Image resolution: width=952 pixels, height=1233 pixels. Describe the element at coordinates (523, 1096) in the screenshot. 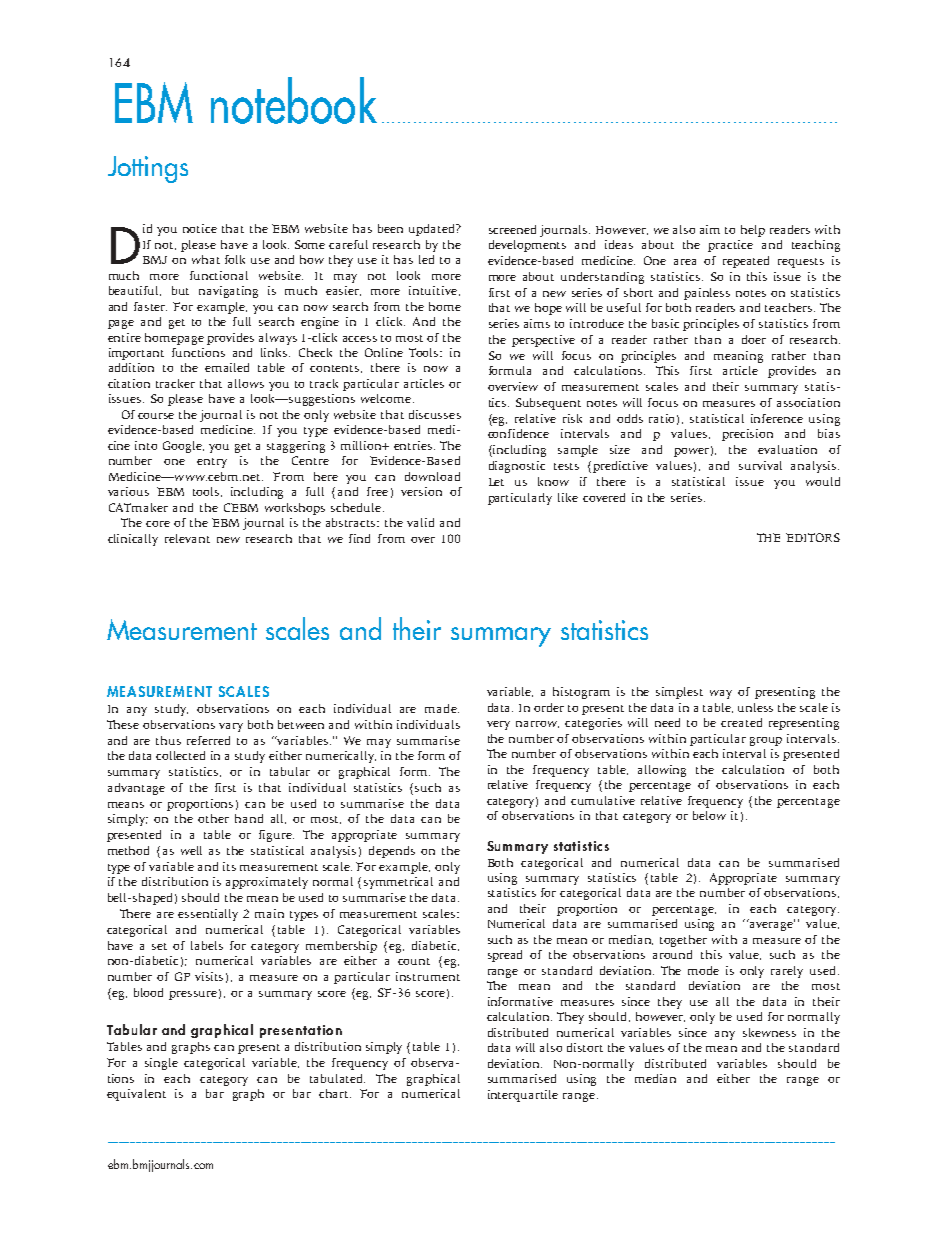

I see `interquartile` at that location.
